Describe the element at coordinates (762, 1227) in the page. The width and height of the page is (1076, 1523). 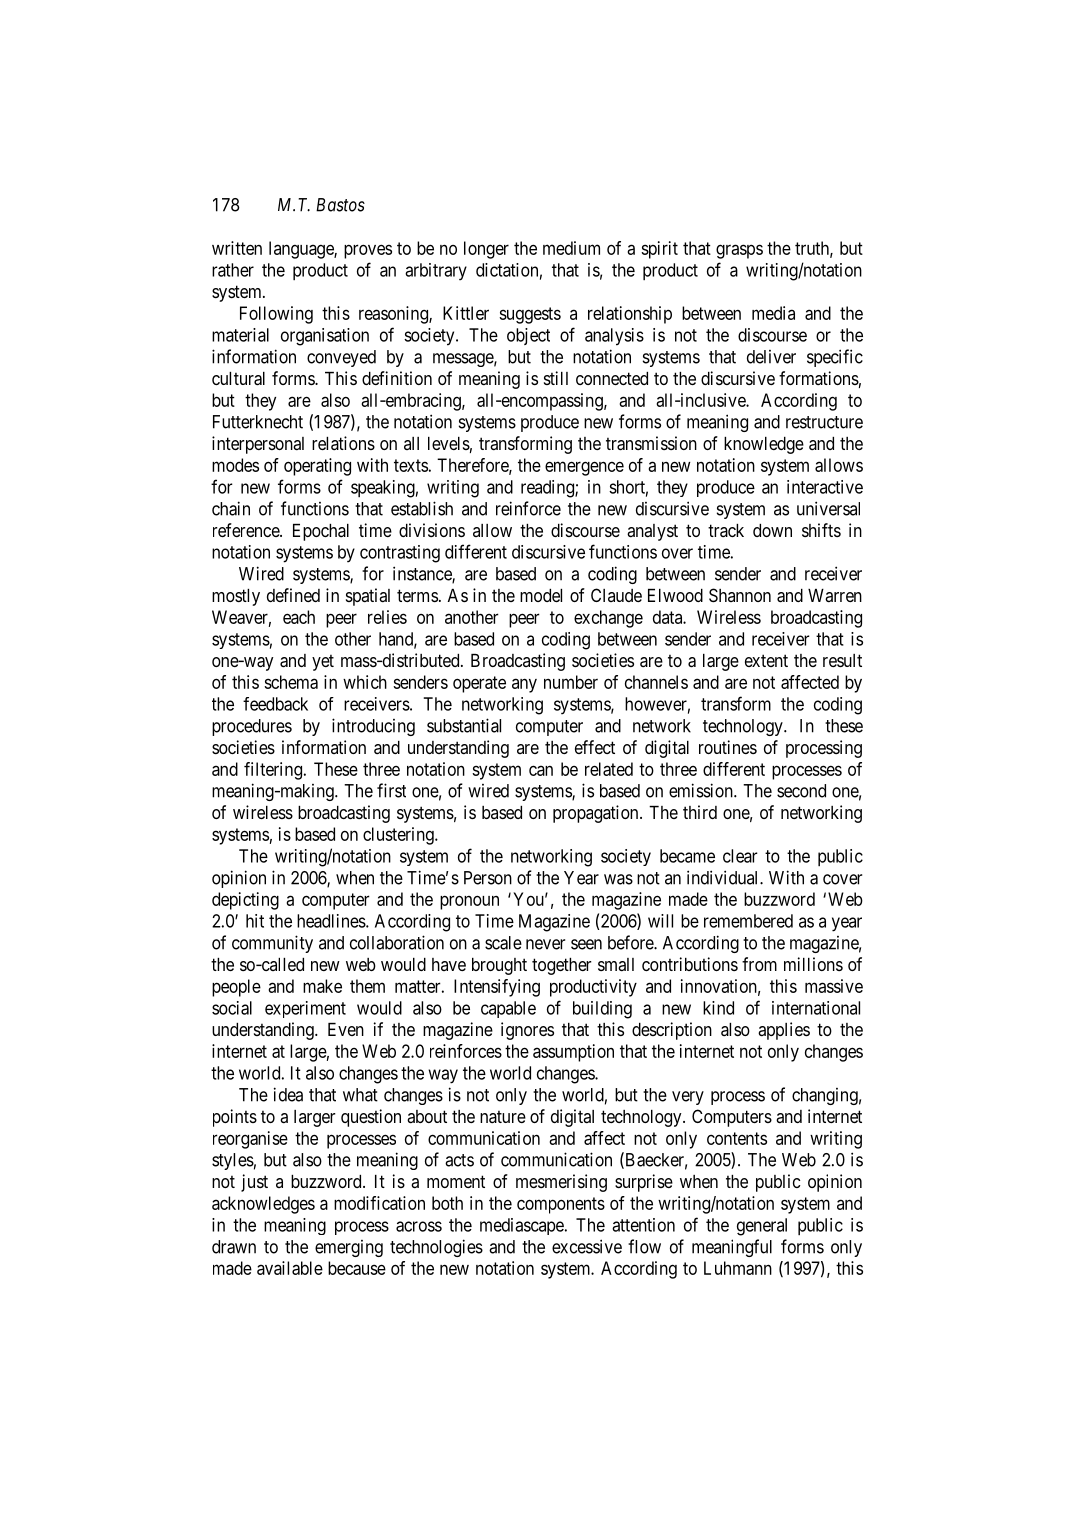
I see `general` at that location.
